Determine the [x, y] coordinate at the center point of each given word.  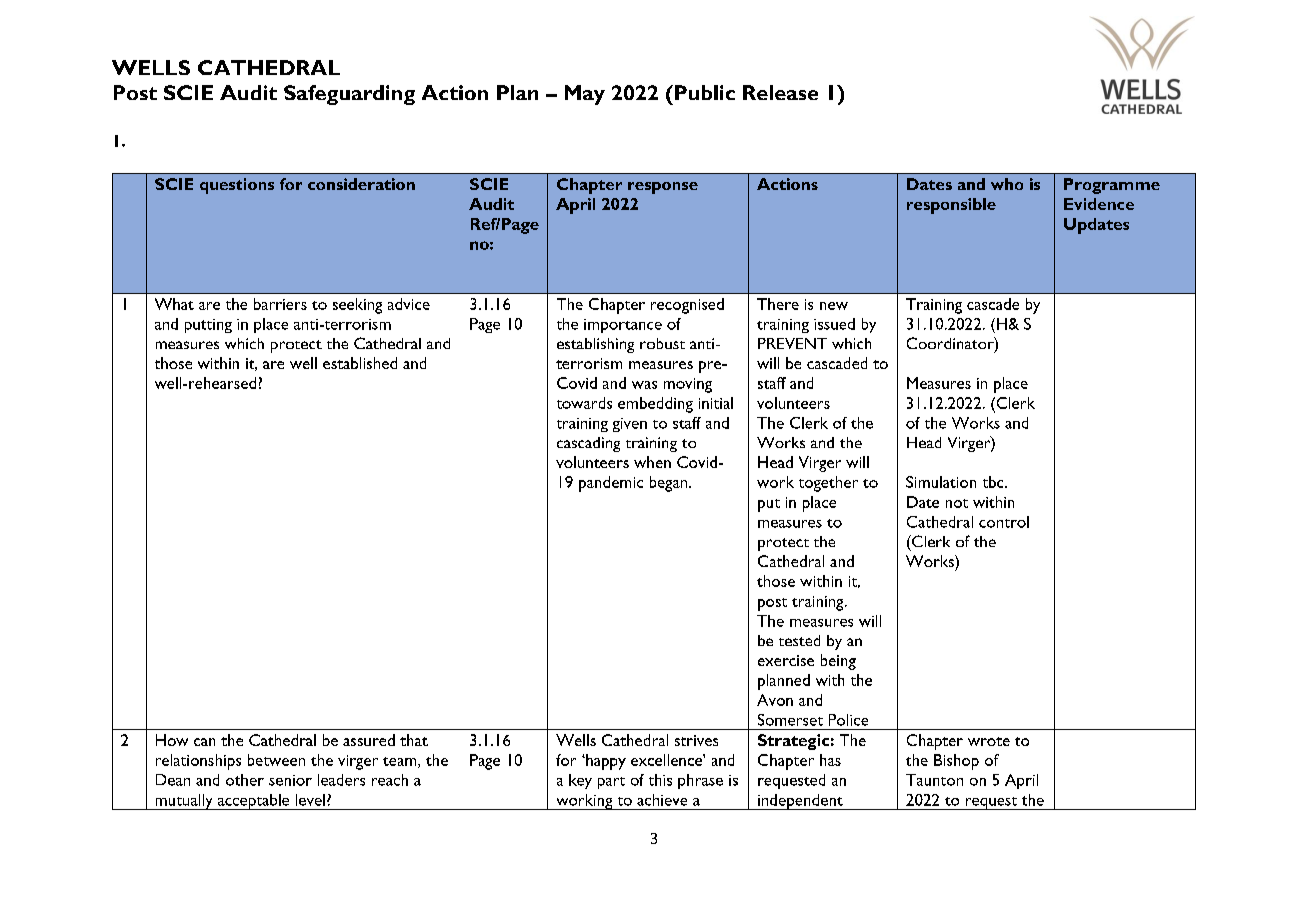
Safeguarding [349, 95]
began [670, 484]
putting [208, 326]
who [1007, 184]
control [1004, 522]
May [585, 95]
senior [290, 780]
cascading [588, 444]
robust [662, 343]
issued [834, 324]
